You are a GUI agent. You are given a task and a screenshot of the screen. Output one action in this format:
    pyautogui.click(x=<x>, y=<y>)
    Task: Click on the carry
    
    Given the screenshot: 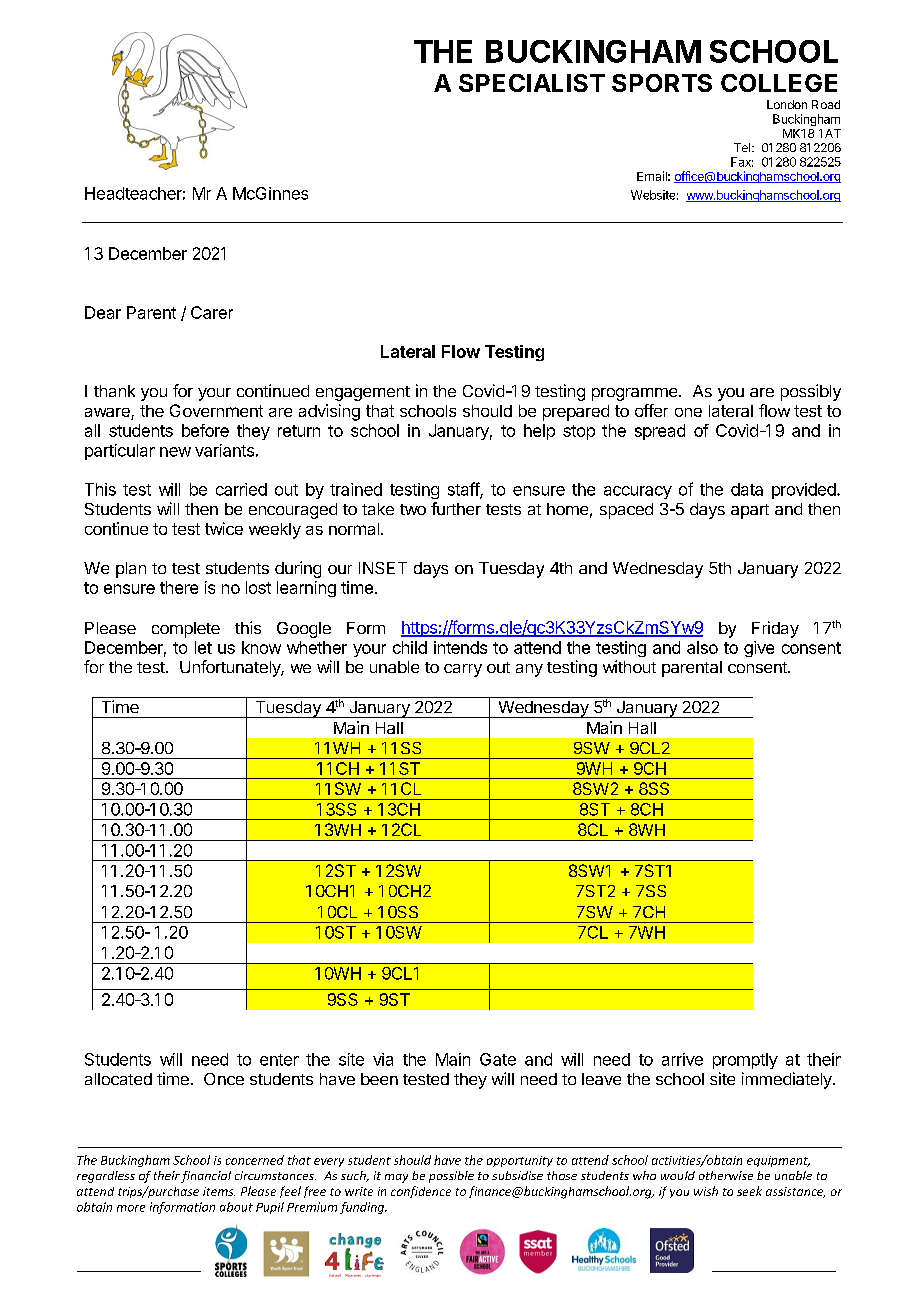 What is the action you would take?
    pyautogui.click(x=463, y=670)
